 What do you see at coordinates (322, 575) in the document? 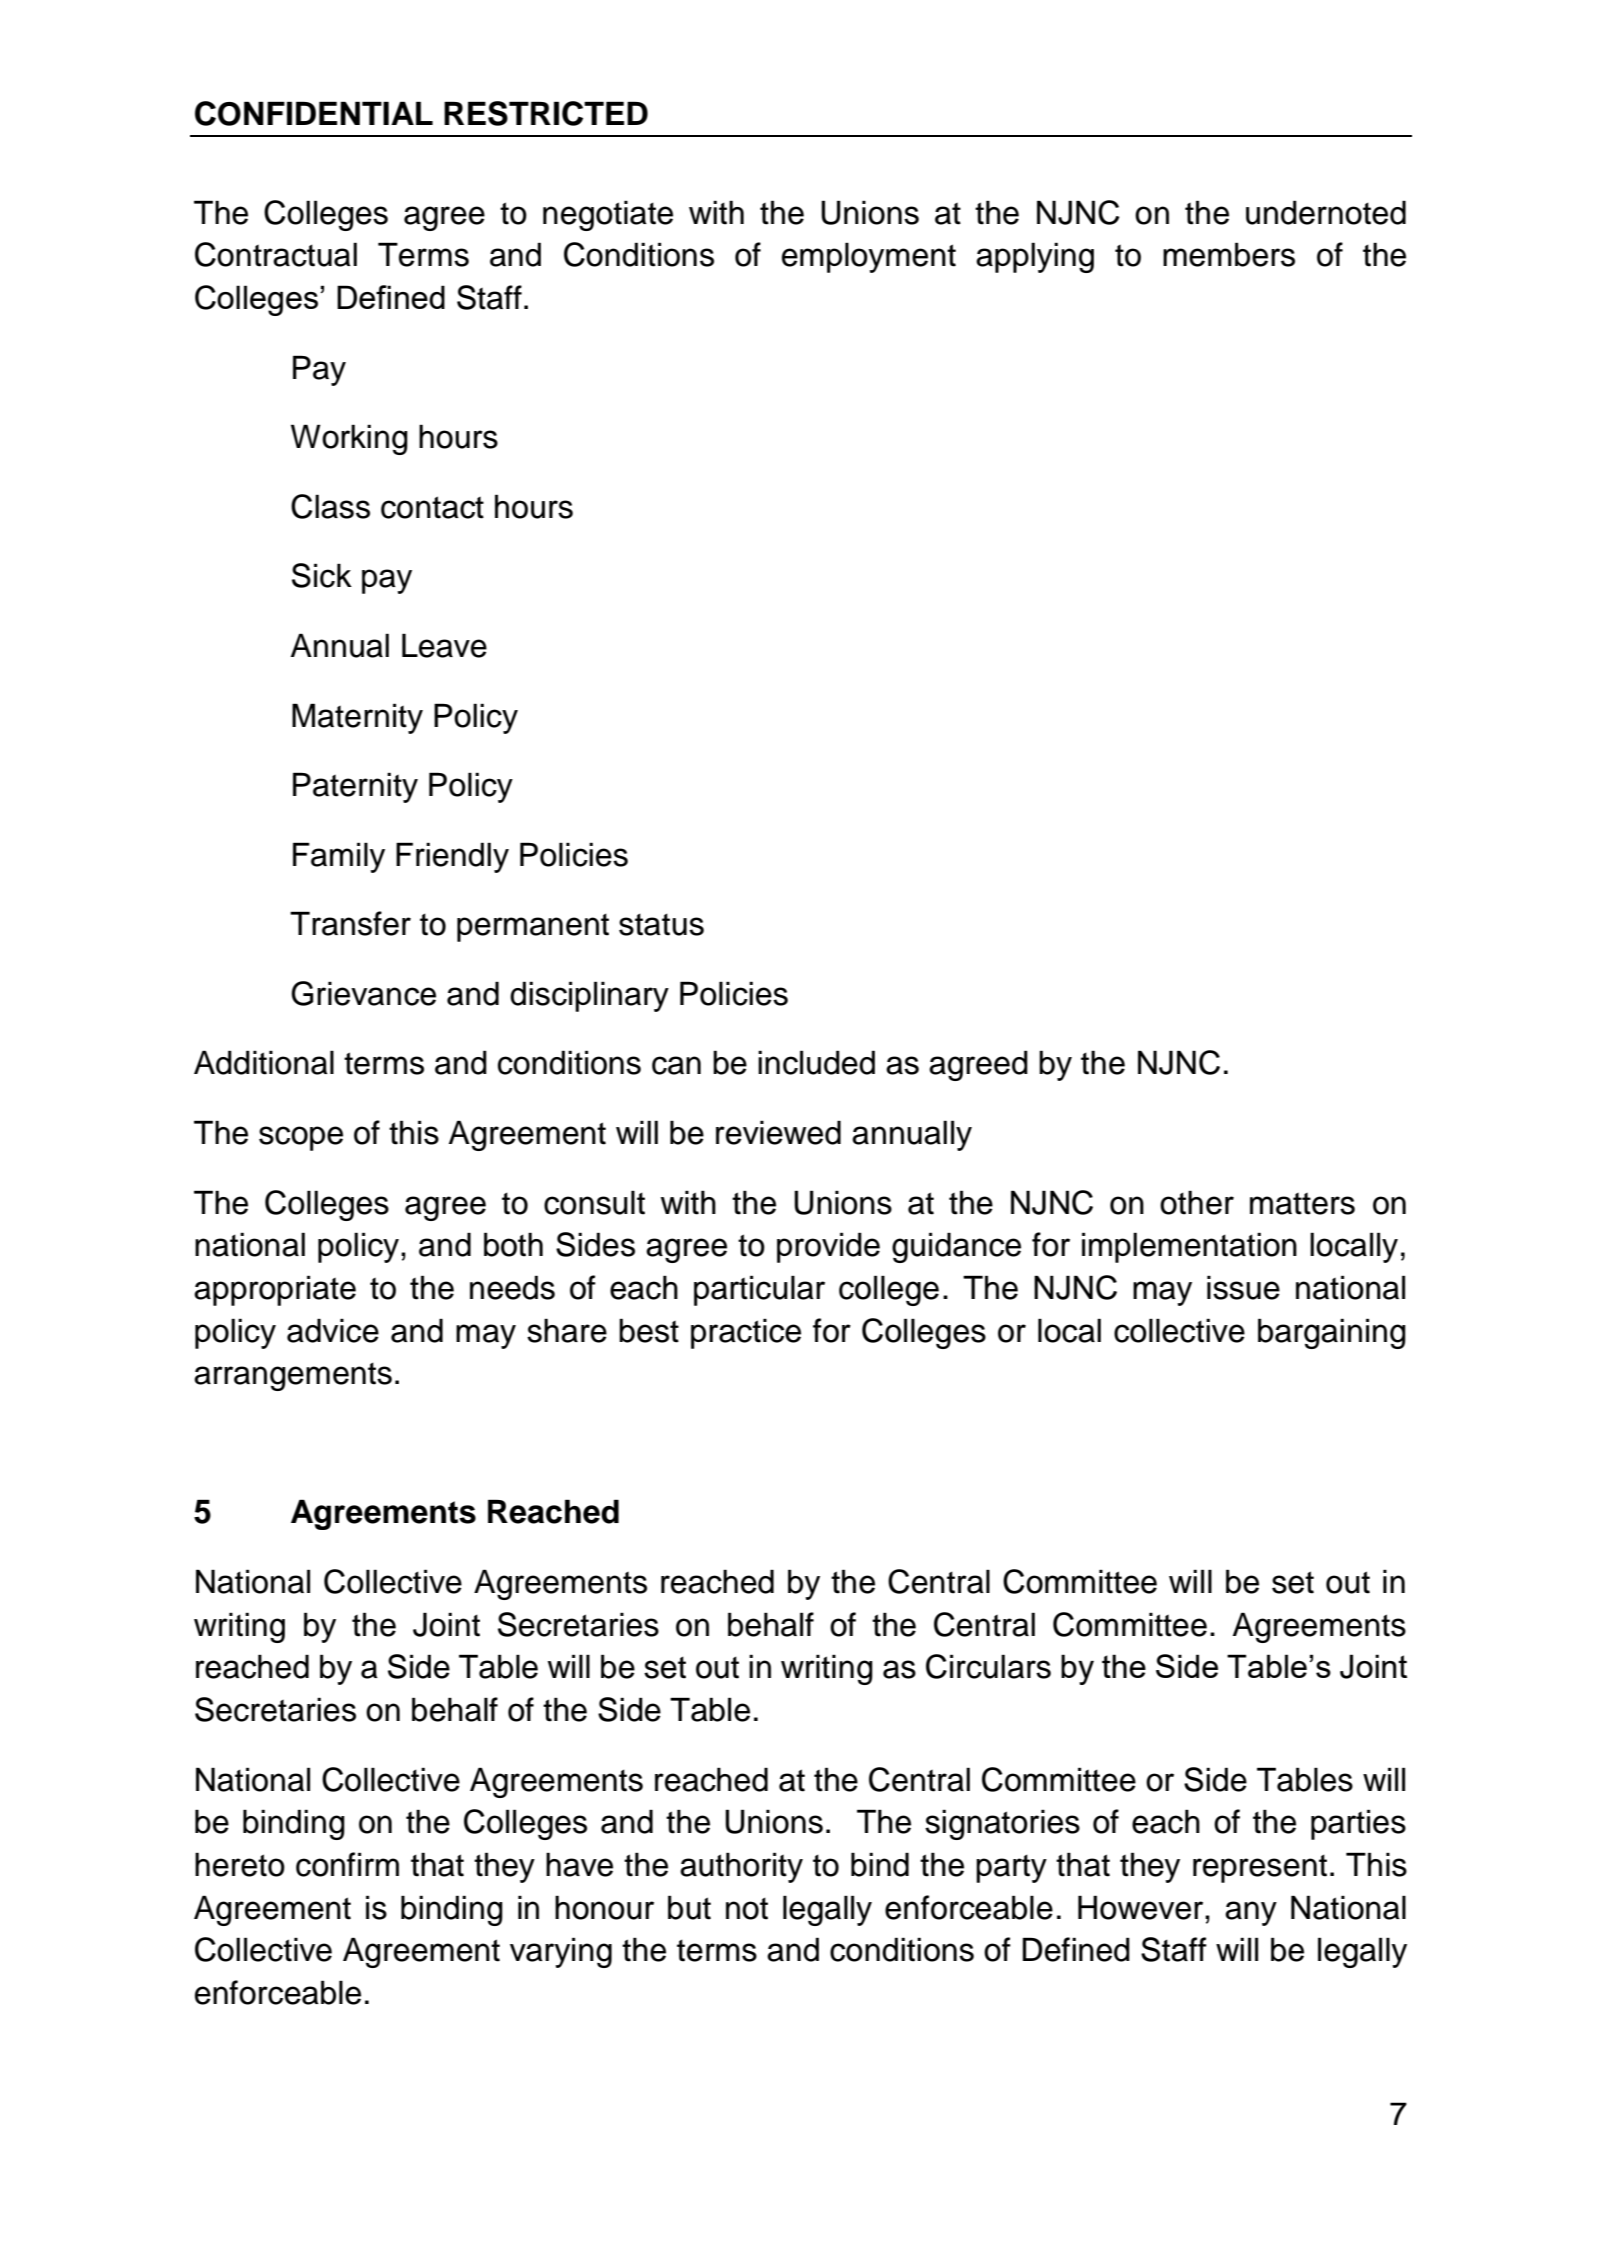
I see `Sick` at bounding box center [322, 575].
